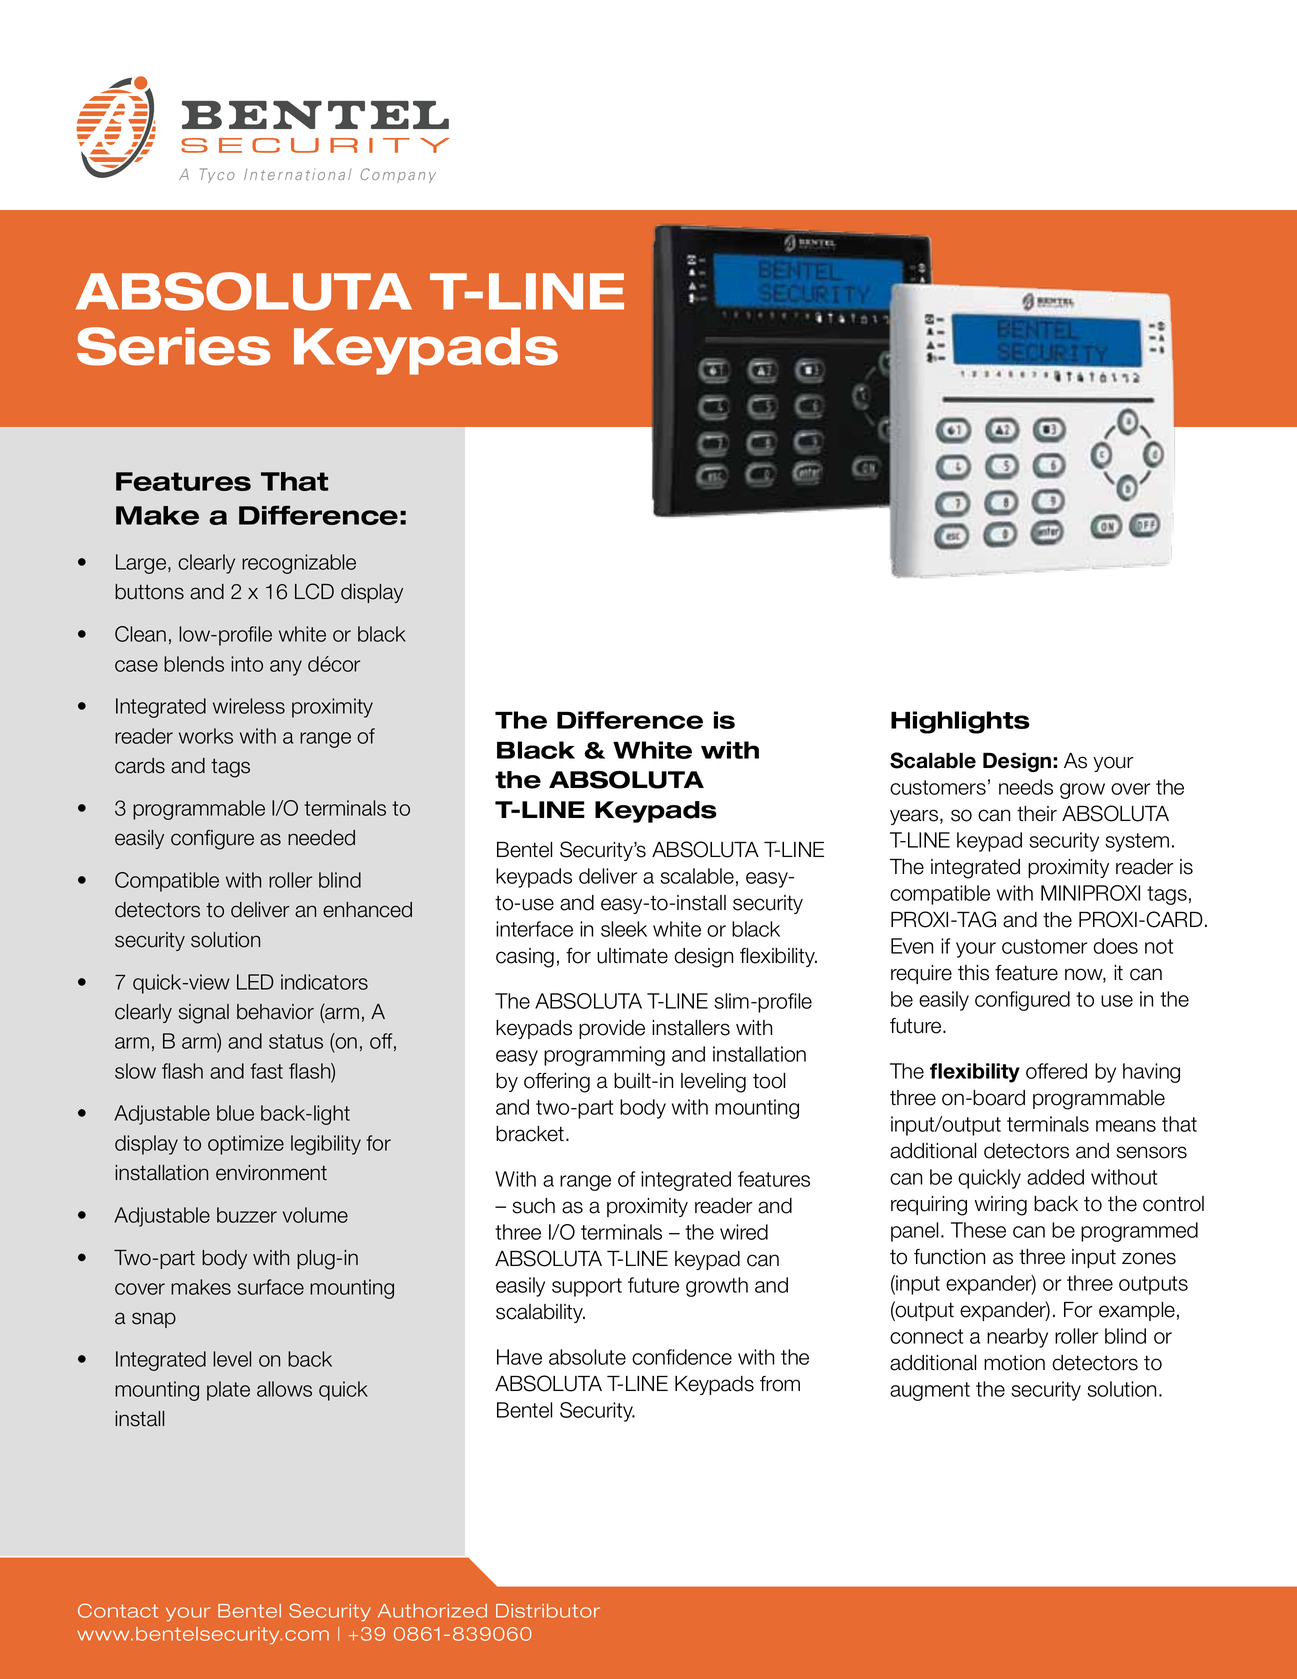 The image size is (1297, 1679). Describe the element at coordinates (1026, 787) in the screenshot. I see `needs` at that location.
